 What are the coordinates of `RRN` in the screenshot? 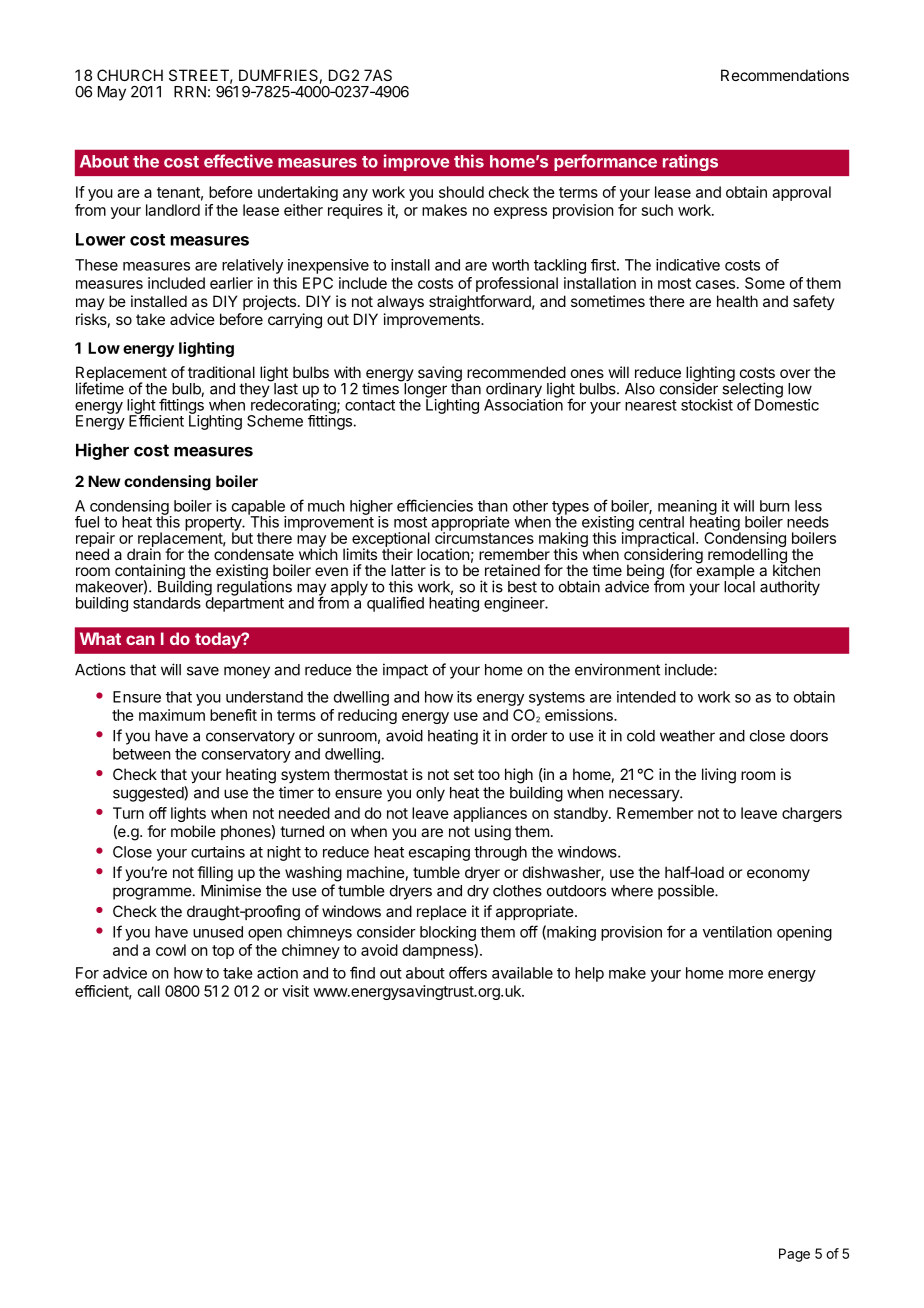 It's located at (190, 92).
